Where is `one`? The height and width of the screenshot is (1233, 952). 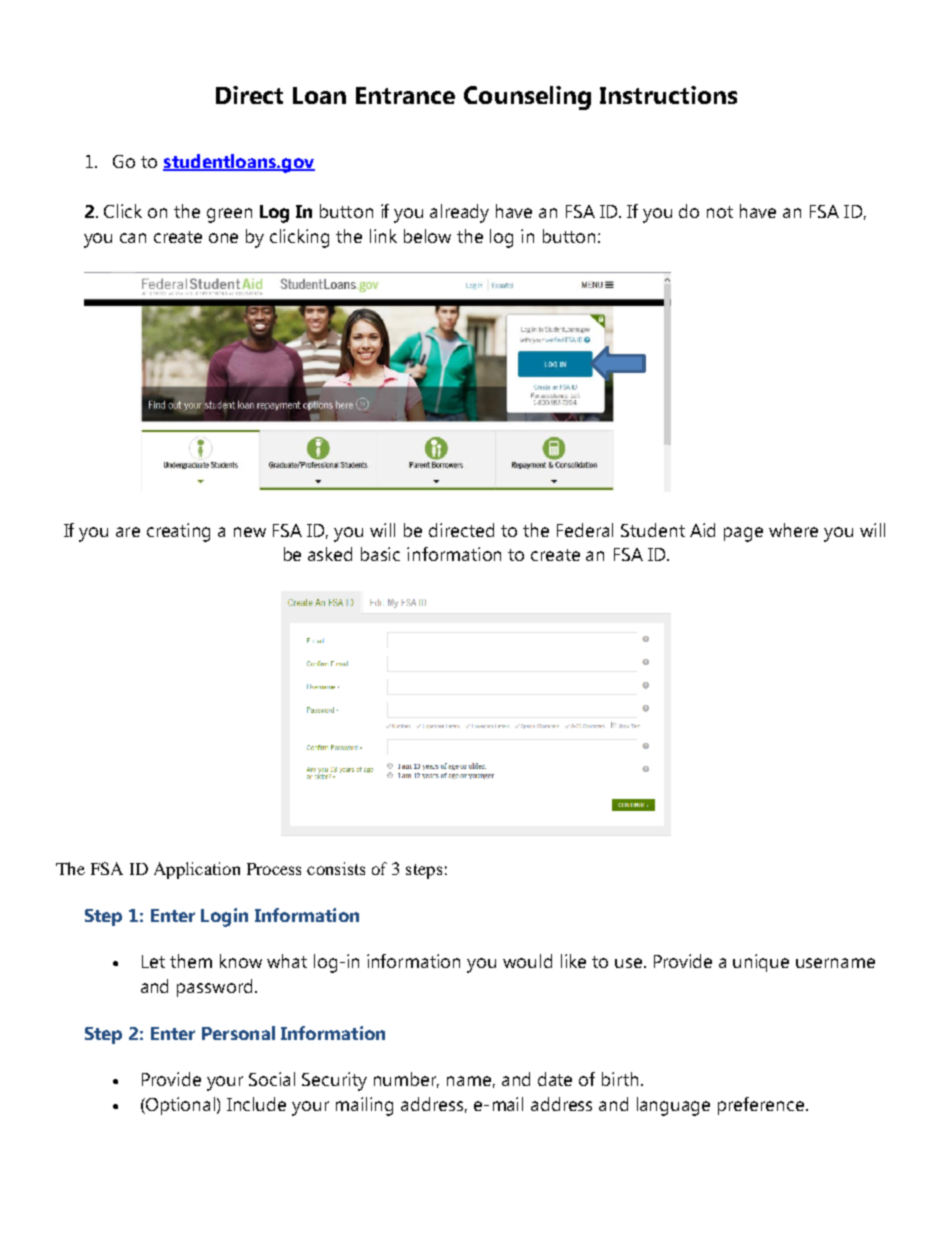 one is located at coordinates (223, 238).
